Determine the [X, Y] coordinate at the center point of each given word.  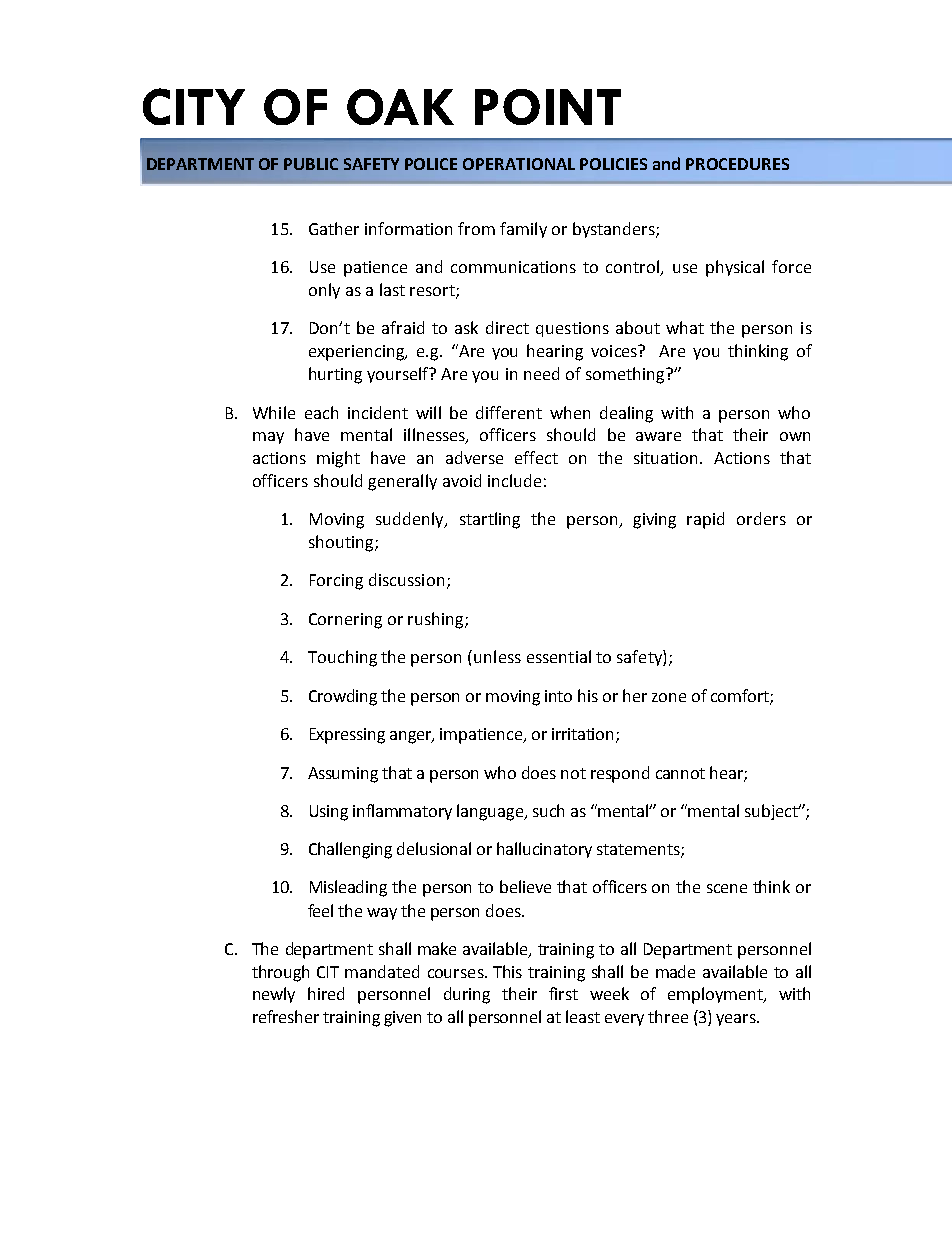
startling [490, 520]
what [685, 327]
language [491, 812]
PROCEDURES [737, 164]
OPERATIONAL [519, 164]
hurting [335, 375]
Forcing [336, 582]
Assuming [343, 775]
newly [274, 995]
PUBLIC [311, 164]
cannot [680, 773]
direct [507, 327]
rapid [705, 520]
